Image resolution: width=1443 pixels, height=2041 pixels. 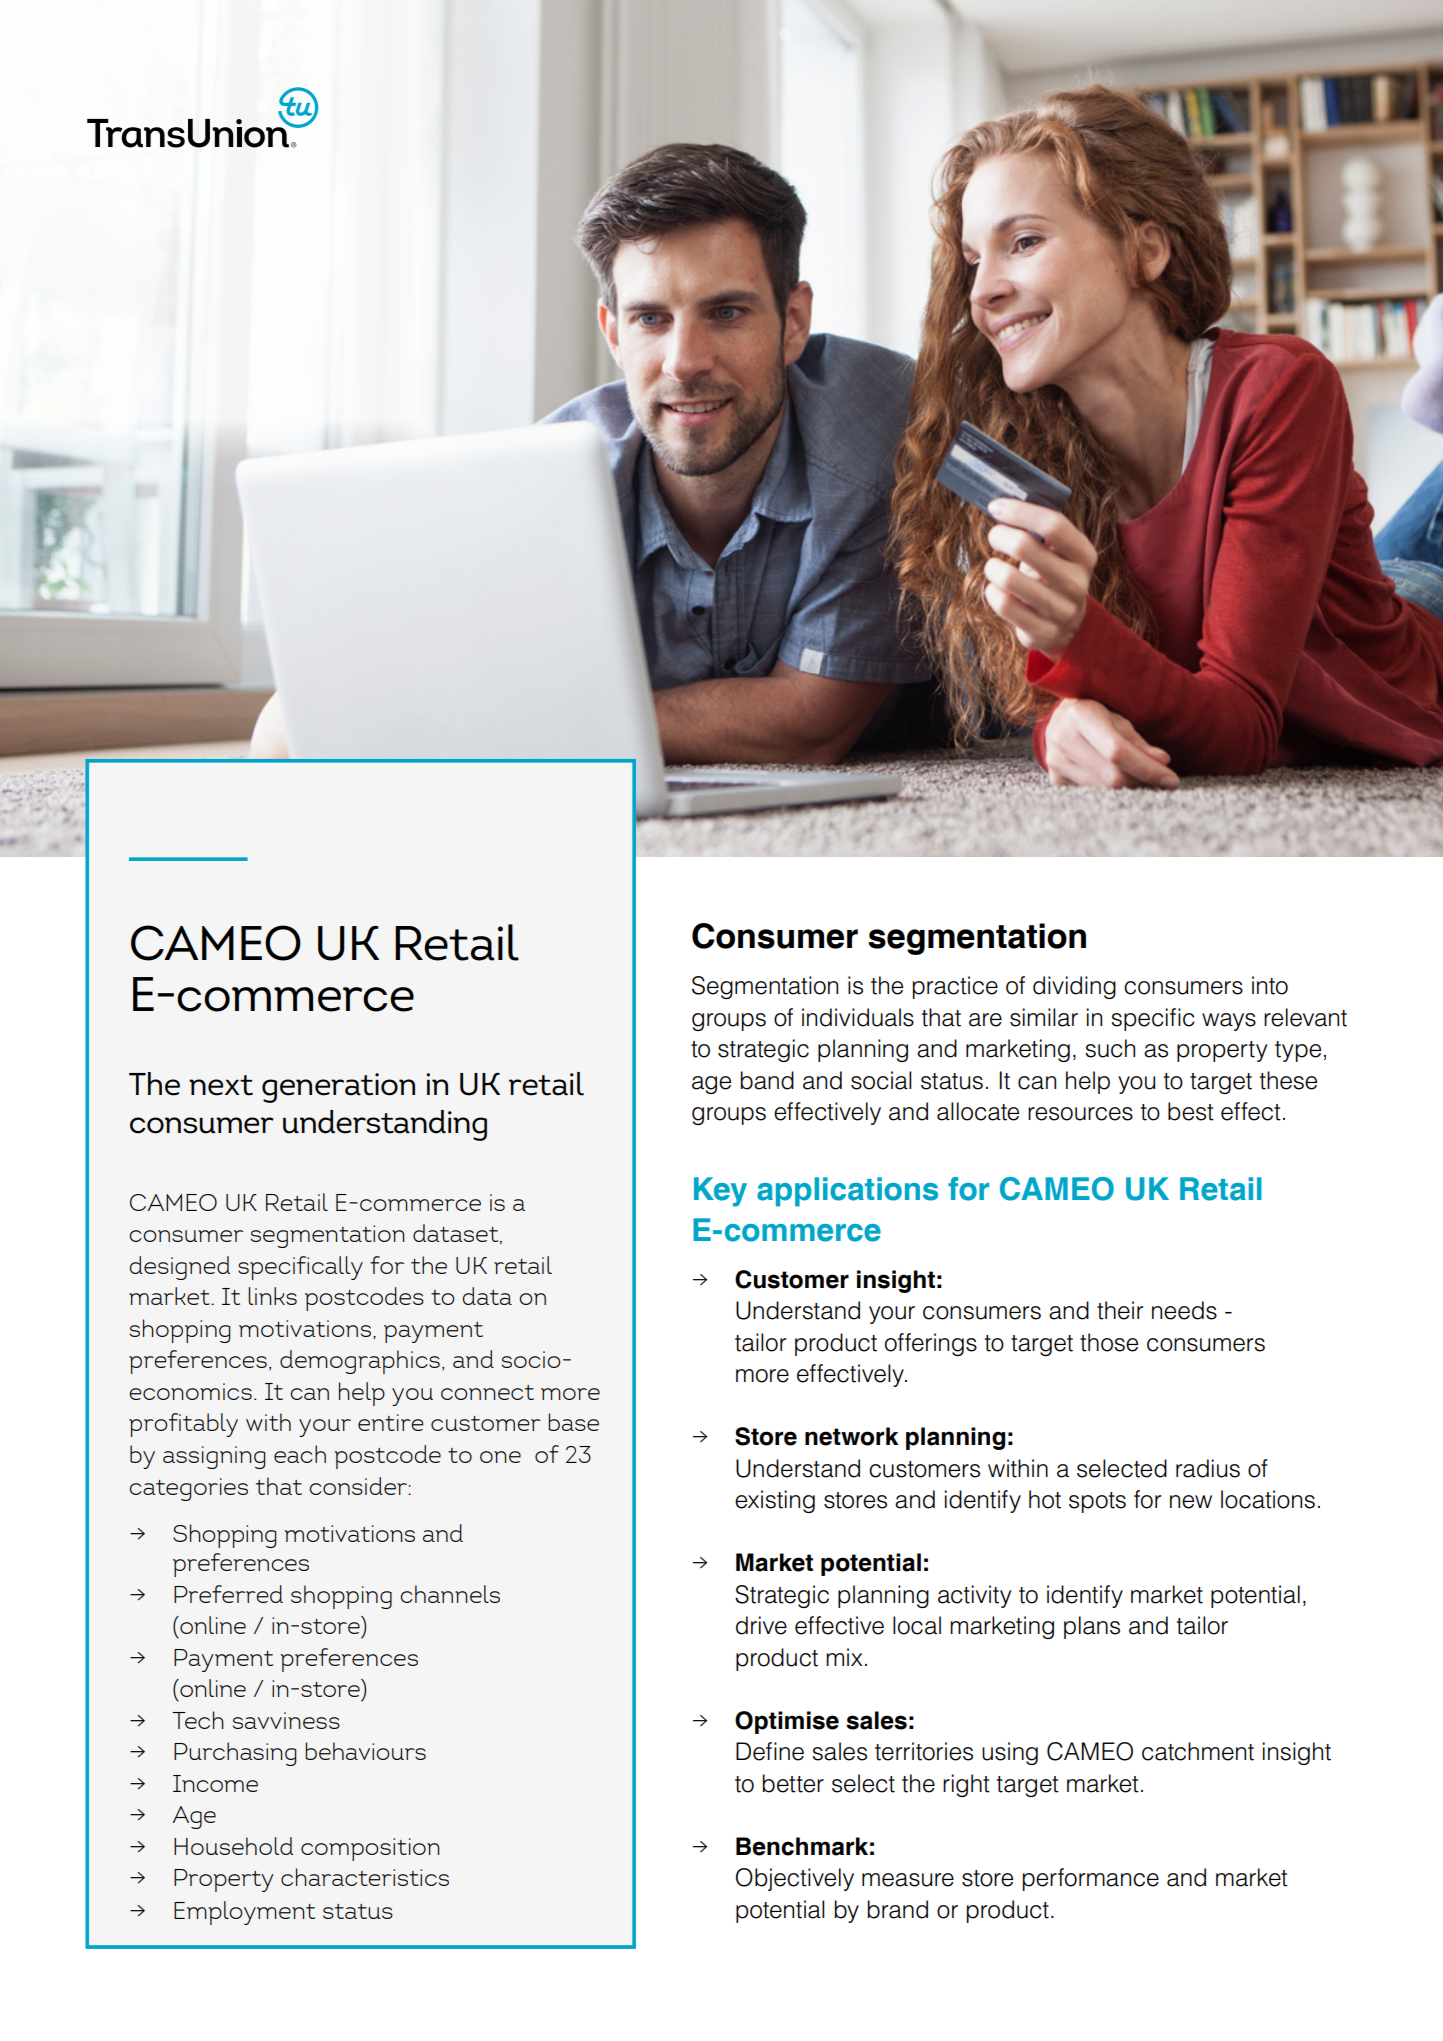 What do you see at coordinates (1229, 1022) in the screenshot?
I see `ways` at bounding box center [1229, 1022].
